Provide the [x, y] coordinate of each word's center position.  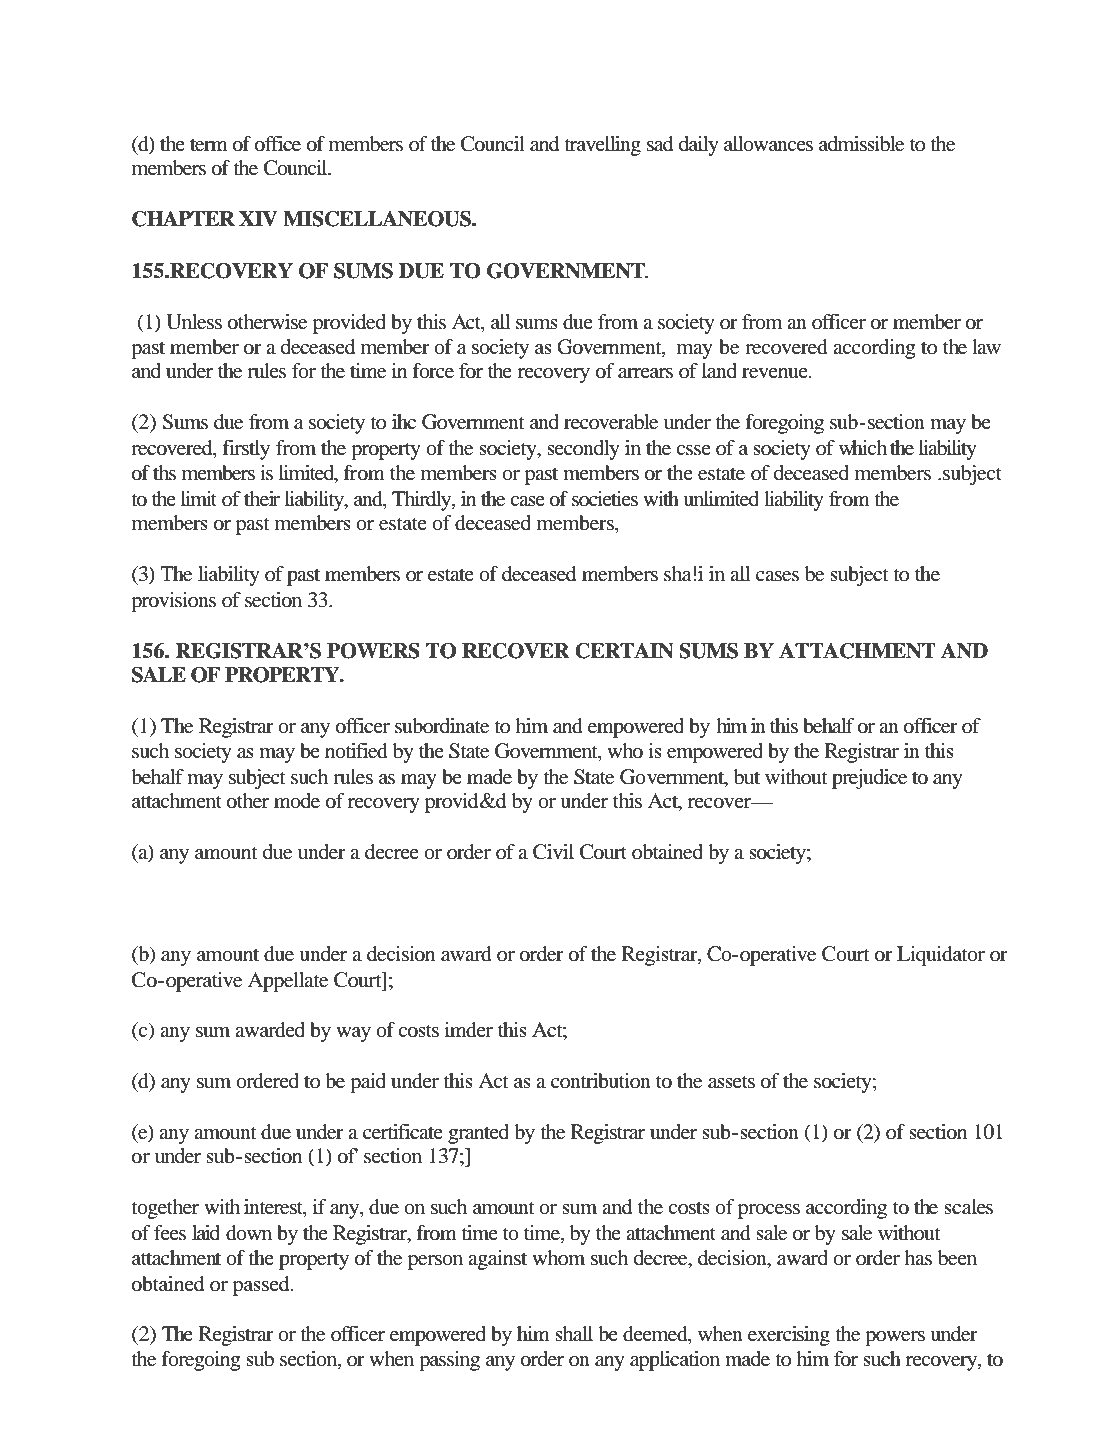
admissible [861, 144]
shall [574, 1334]
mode [297, 801]
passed [262, 1286]
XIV [258, 219]
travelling [602, 146]
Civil [553, 852]
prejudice [869, 779]
